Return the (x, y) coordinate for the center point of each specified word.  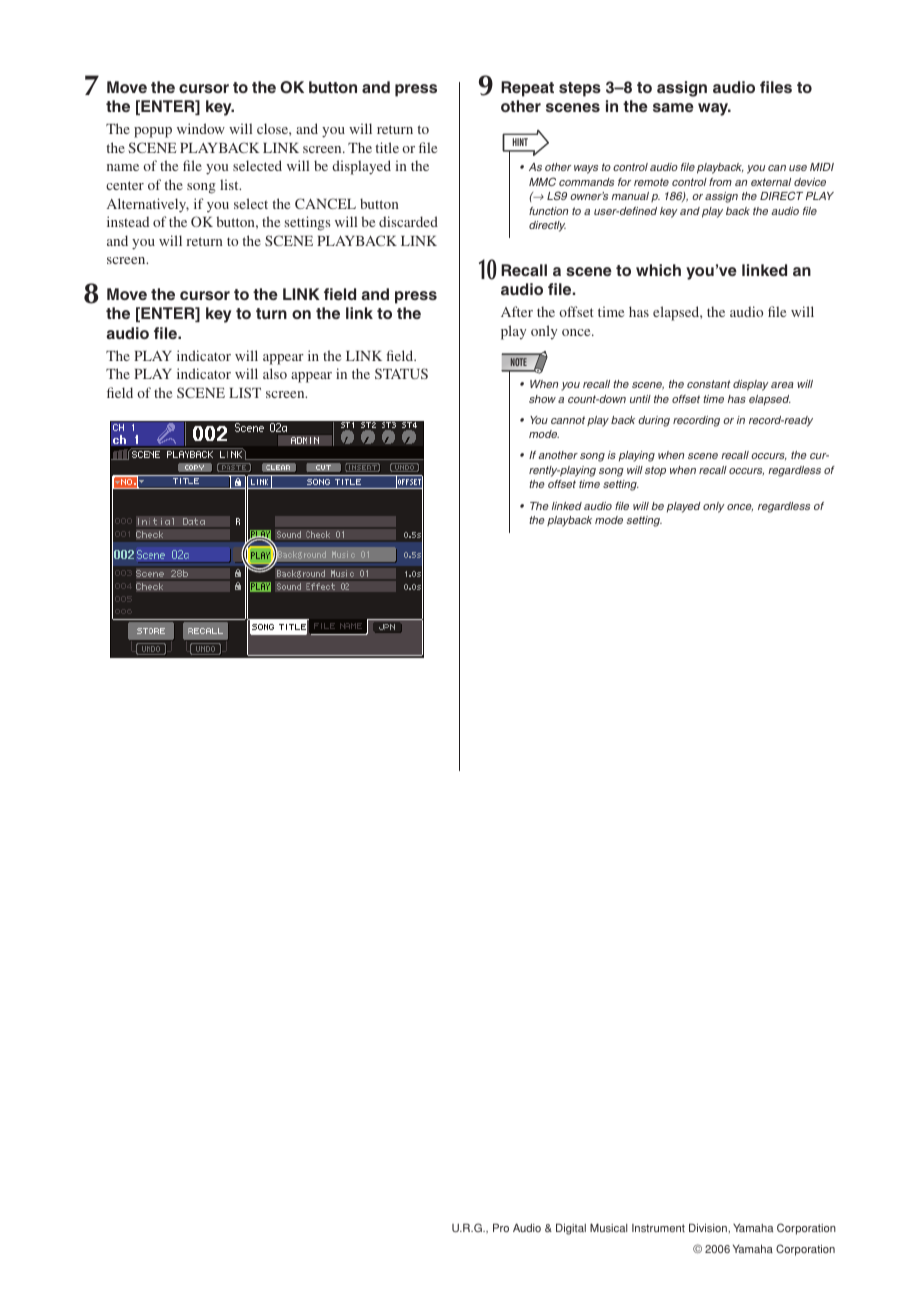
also (275, 373)
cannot (568, 420)
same (673, 107)
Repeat (527, 89)
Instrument (658, 1228)
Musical (608, 1227)
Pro (501, 1227)
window (201, 128)
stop (655, 471)
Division (709, 1228)
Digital (571, 1229)
